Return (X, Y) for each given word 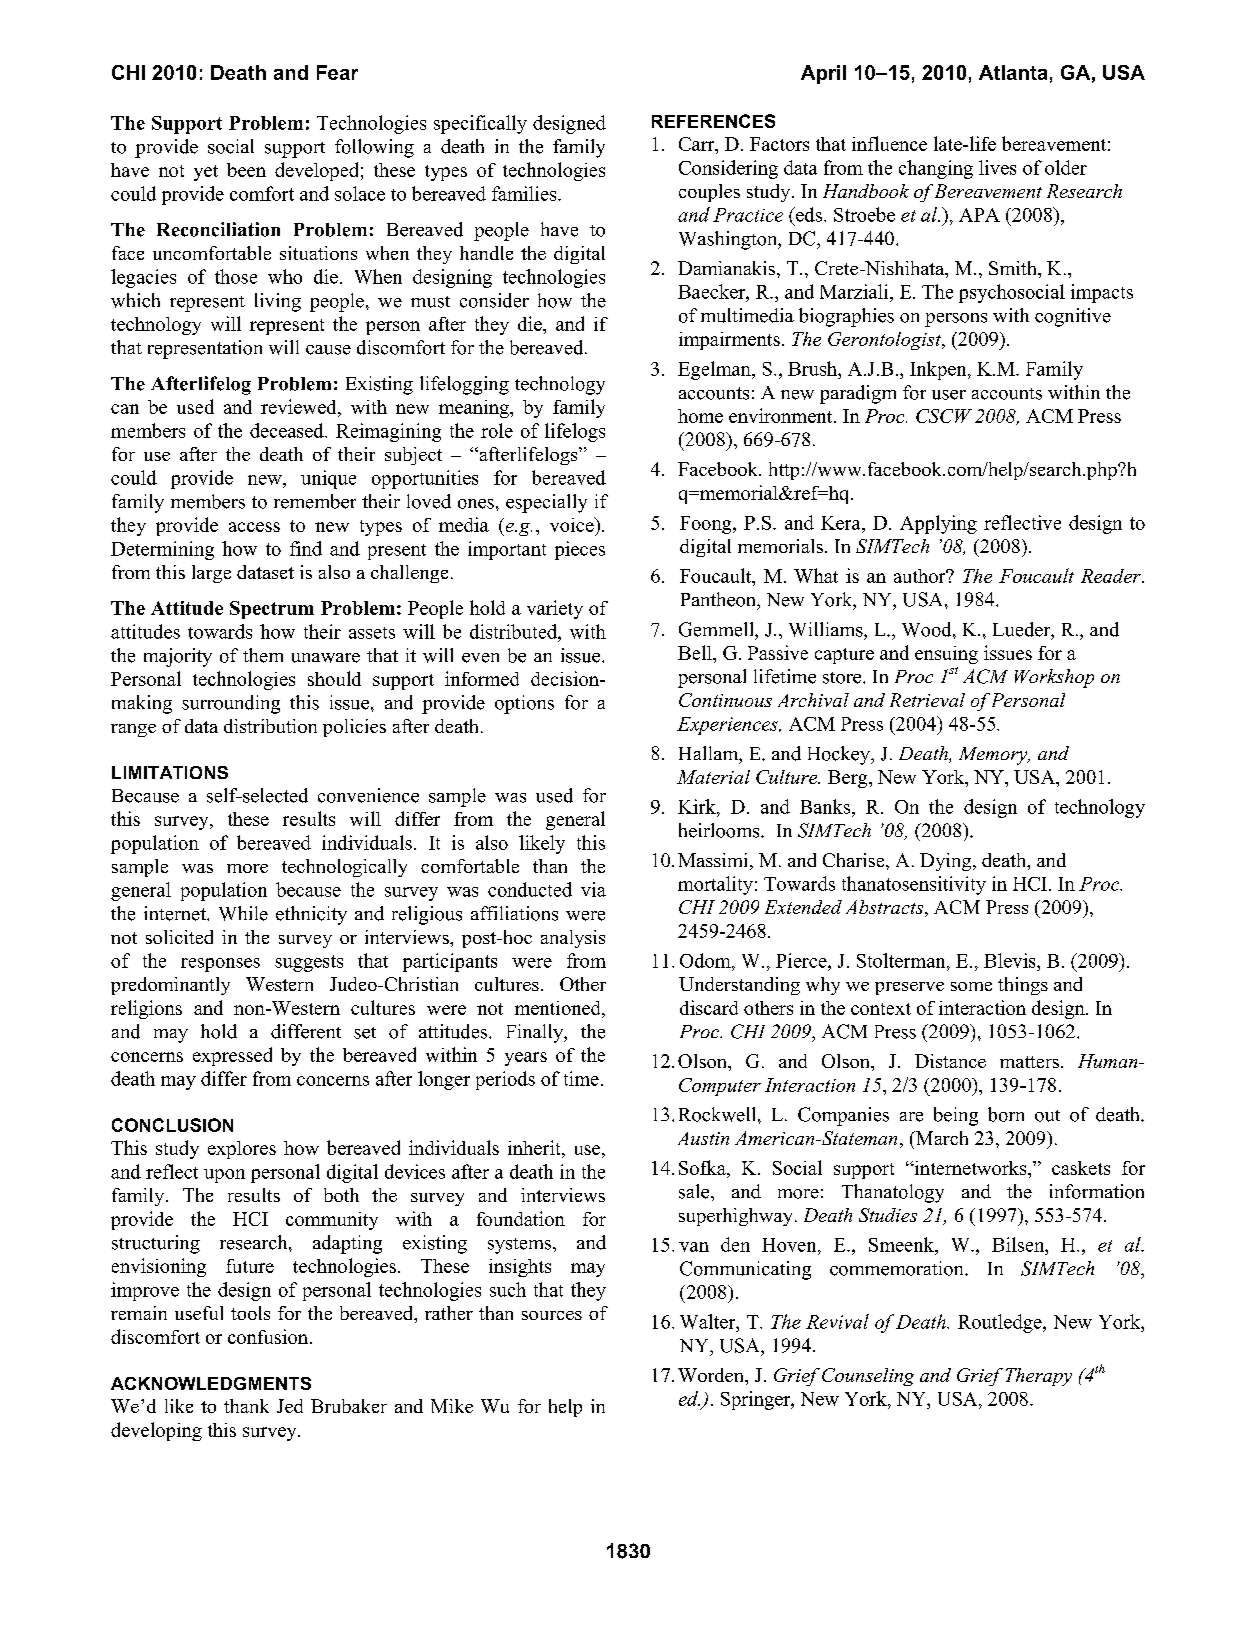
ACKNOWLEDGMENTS (211, 1383)
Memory (994, 756)
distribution (270, 726)
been (246, 170)
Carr (698, 145)
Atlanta (1013, 72)
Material (713, 777)
